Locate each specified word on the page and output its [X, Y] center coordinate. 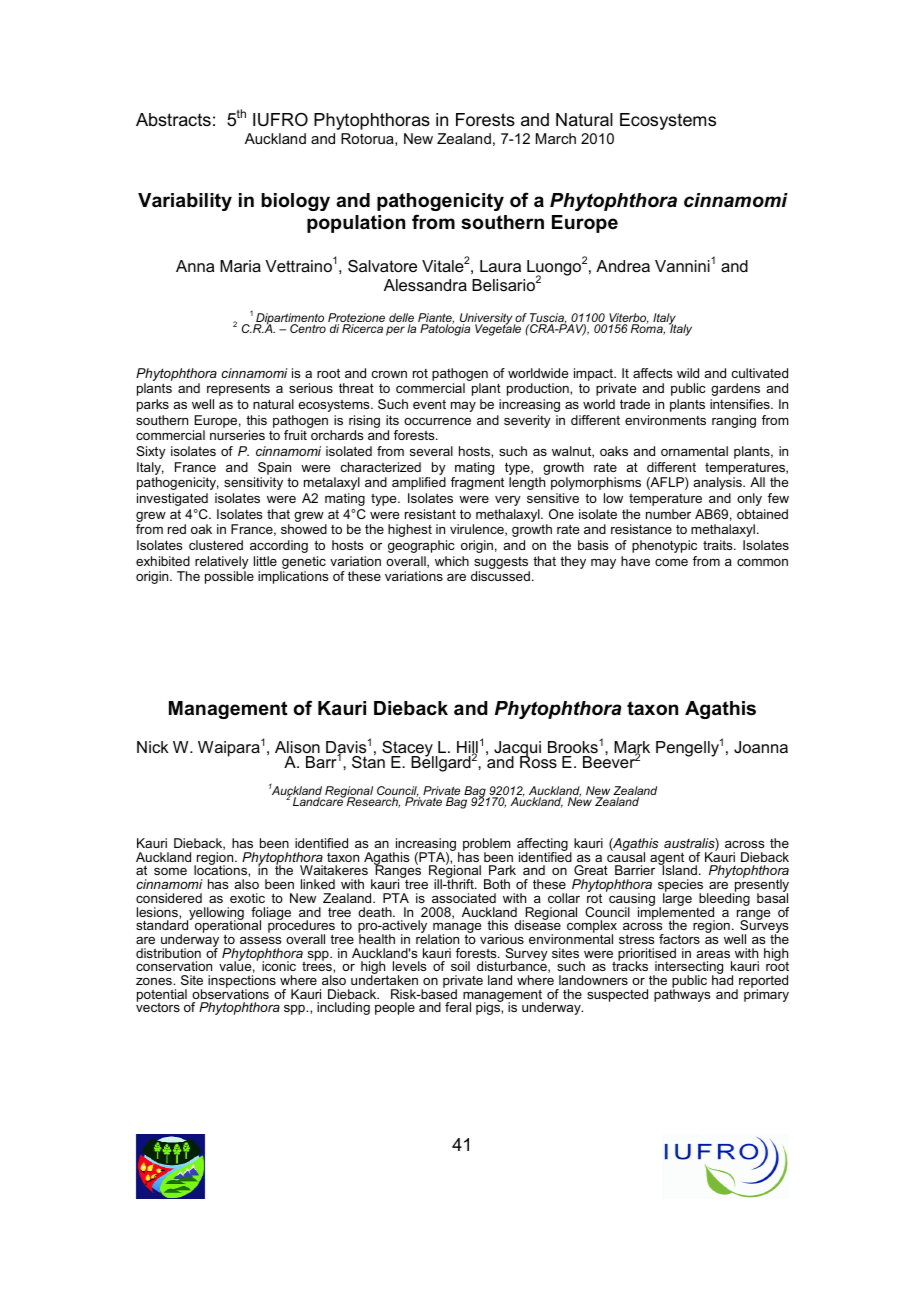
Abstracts [173, 120]
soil [460, 966]
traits [719, 545]
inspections [242, 983]
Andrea [623, 266]
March [556, 138]
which [452, 561]
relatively [222, 562]
